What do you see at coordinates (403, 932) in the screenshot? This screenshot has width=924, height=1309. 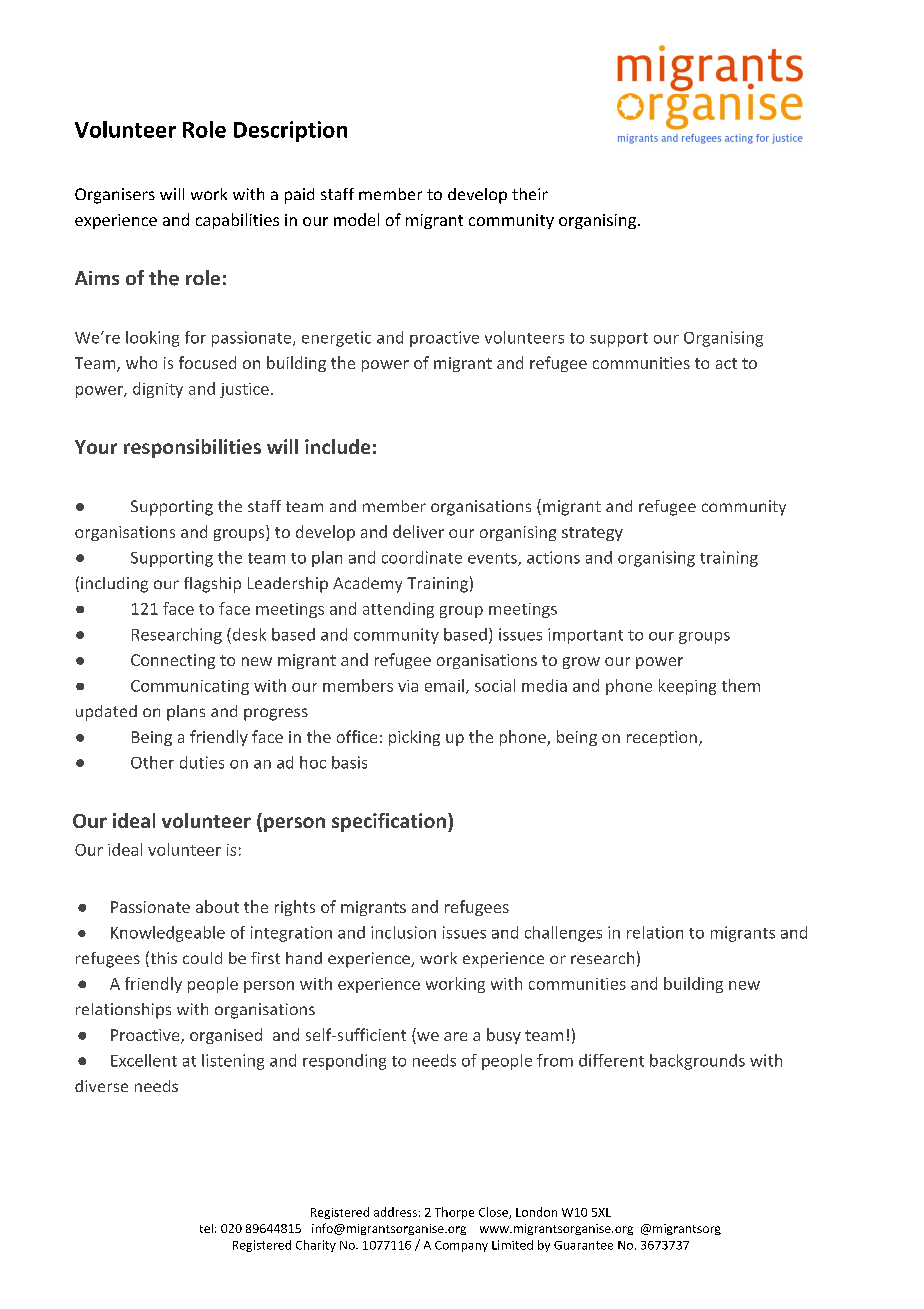 I see `inclusion` at bounding box center [403, 932].
